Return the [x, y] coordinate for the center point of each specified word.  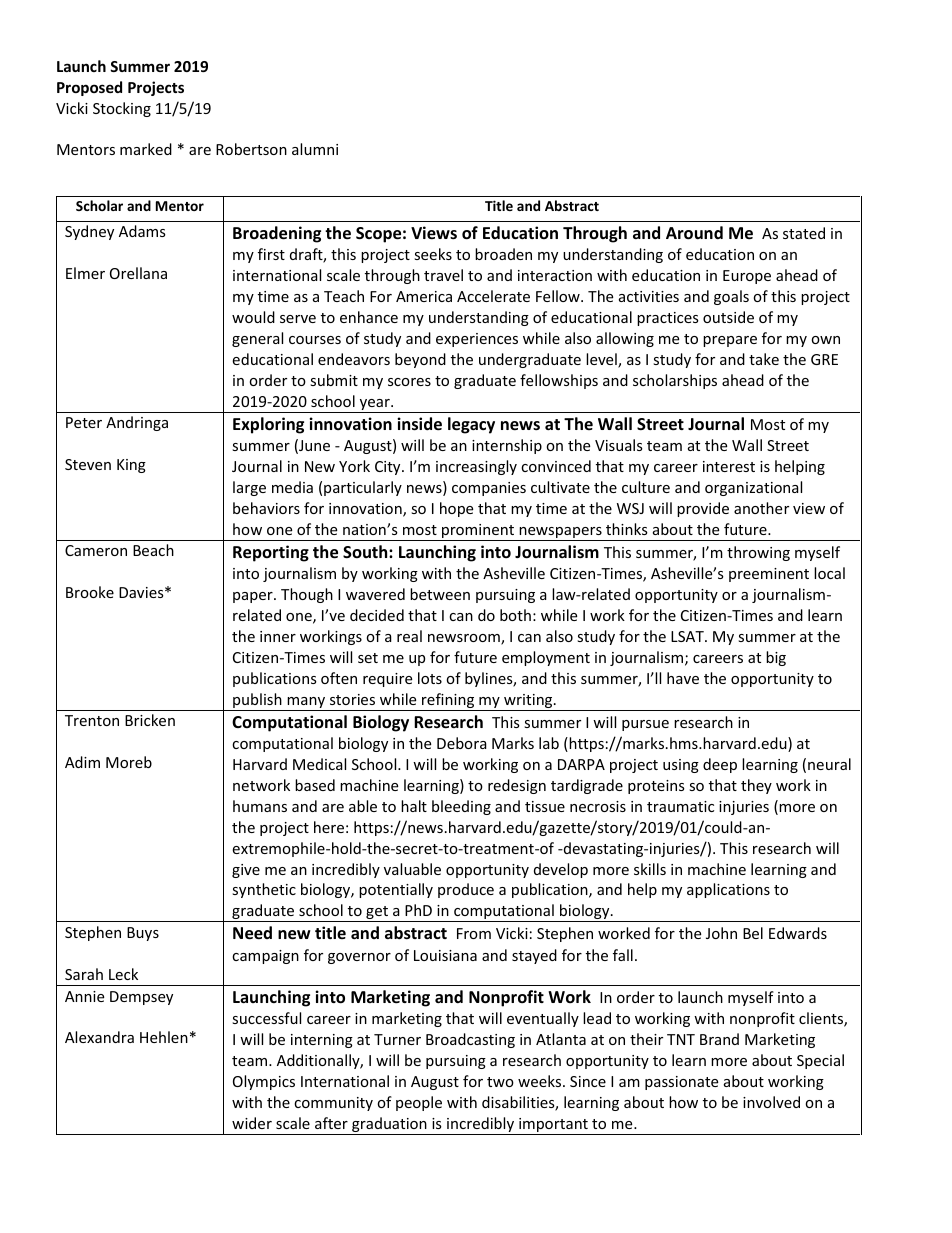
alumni [315, 149]
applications [728, 890]
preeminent [769, 575]
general [257, 339]
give [246, 871]
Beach [153, 550]
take [764, 359]
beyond [420, 360]
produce [466, 890]
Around [694, 233]
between [440, 594]
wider [252, 1123]
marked [146, 149]
